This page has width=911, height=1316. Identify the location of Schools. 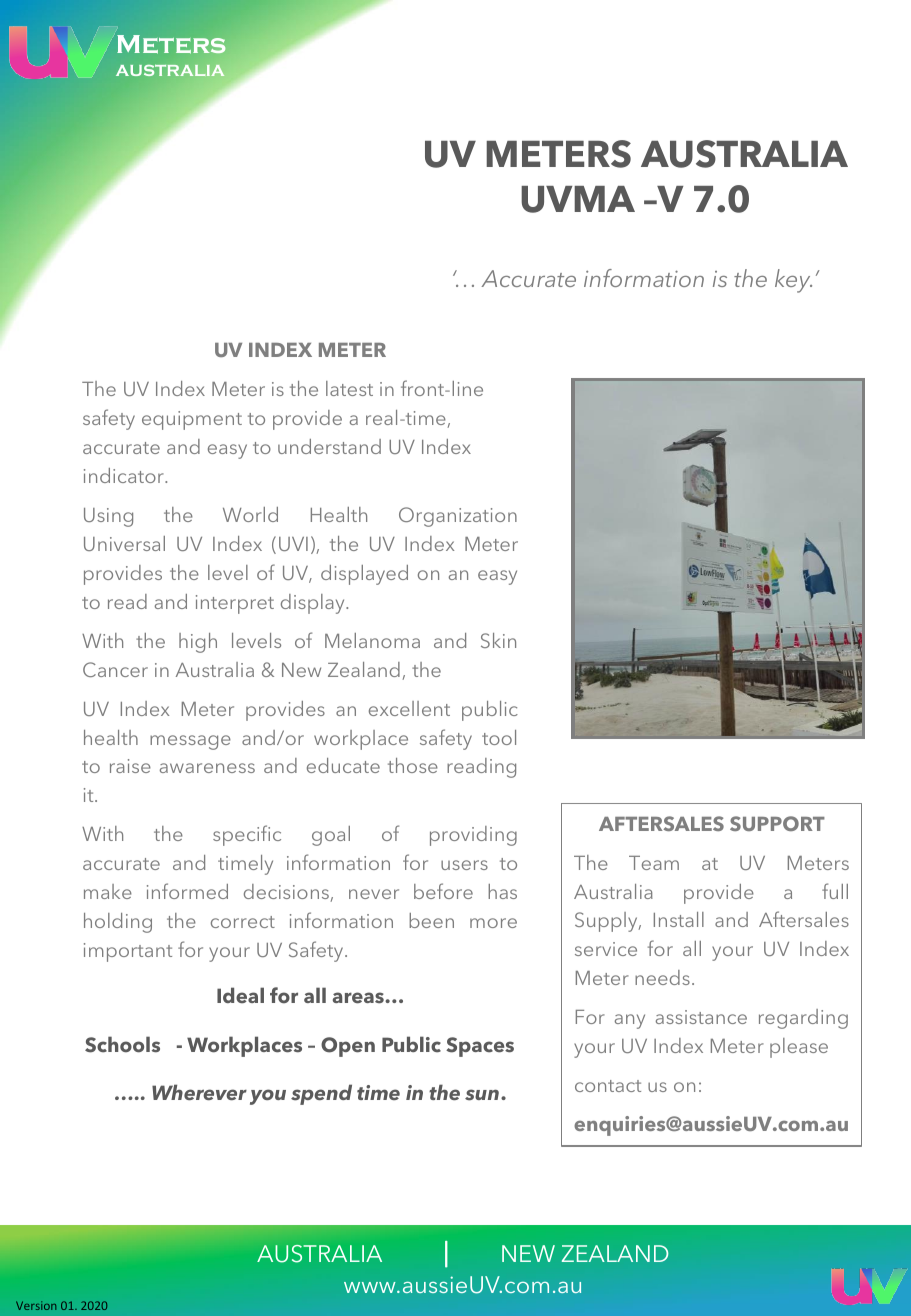
(122, 1044).
